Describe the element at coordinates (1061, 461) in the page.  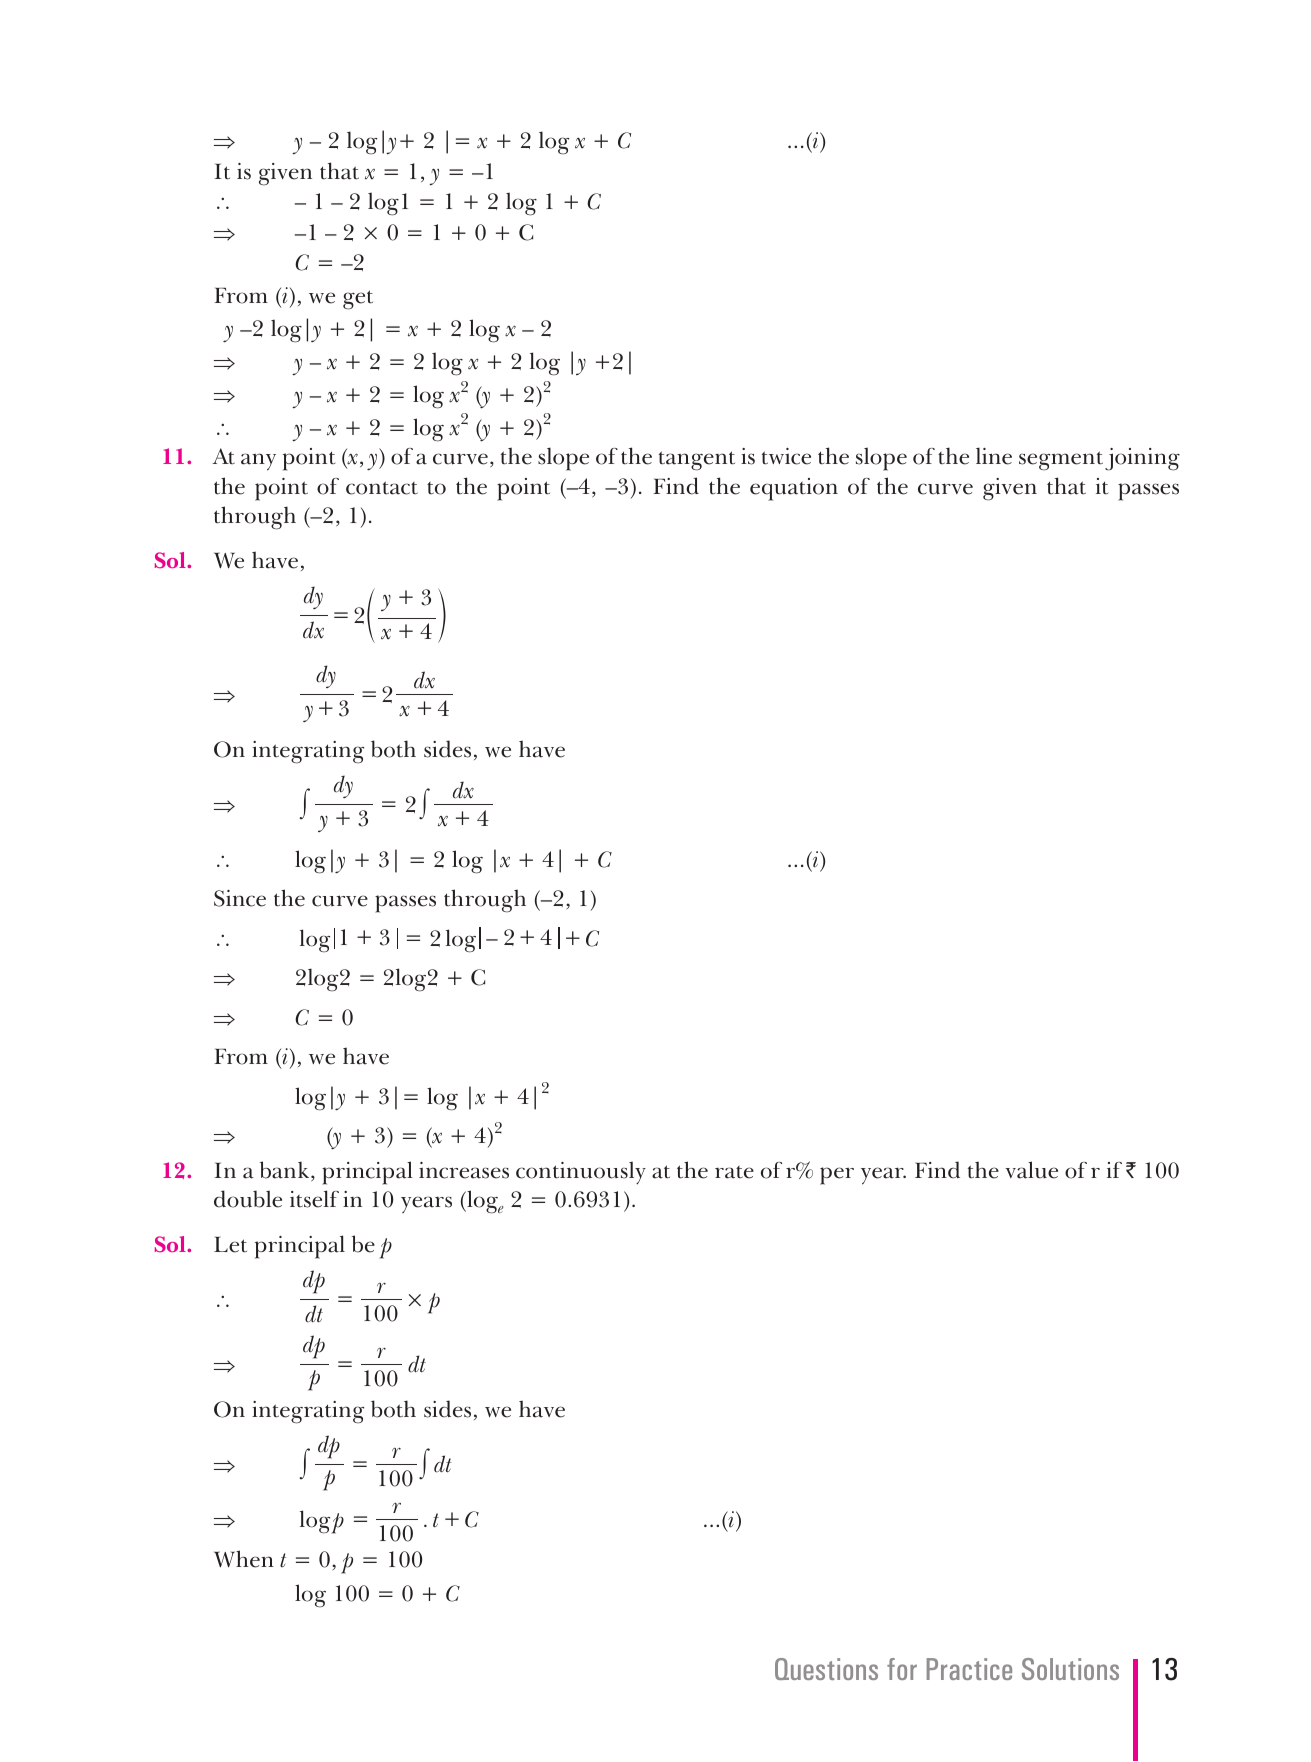
I see `segment` at that location.
